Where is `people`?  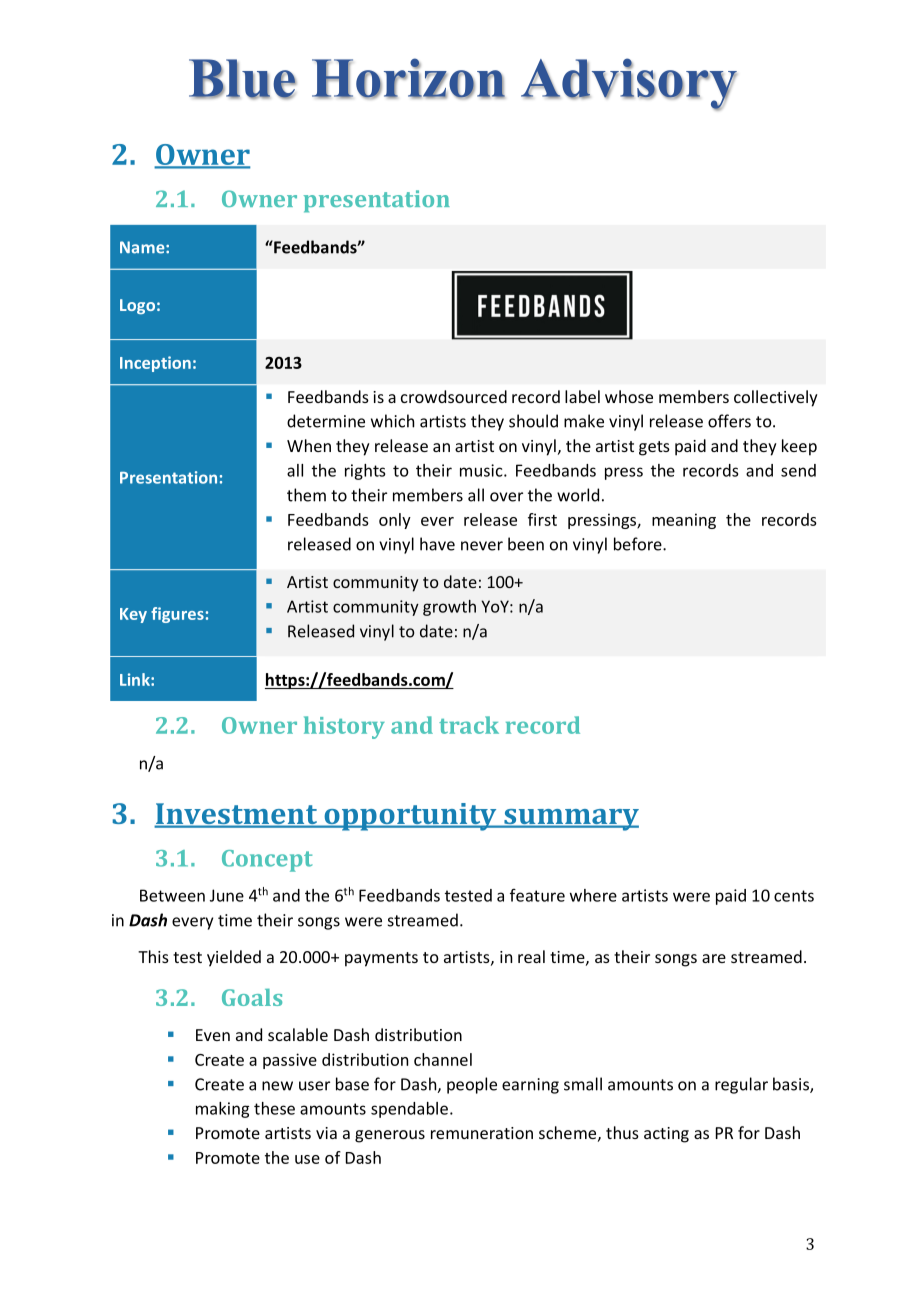
people is located at coordinates (472, 1085).
